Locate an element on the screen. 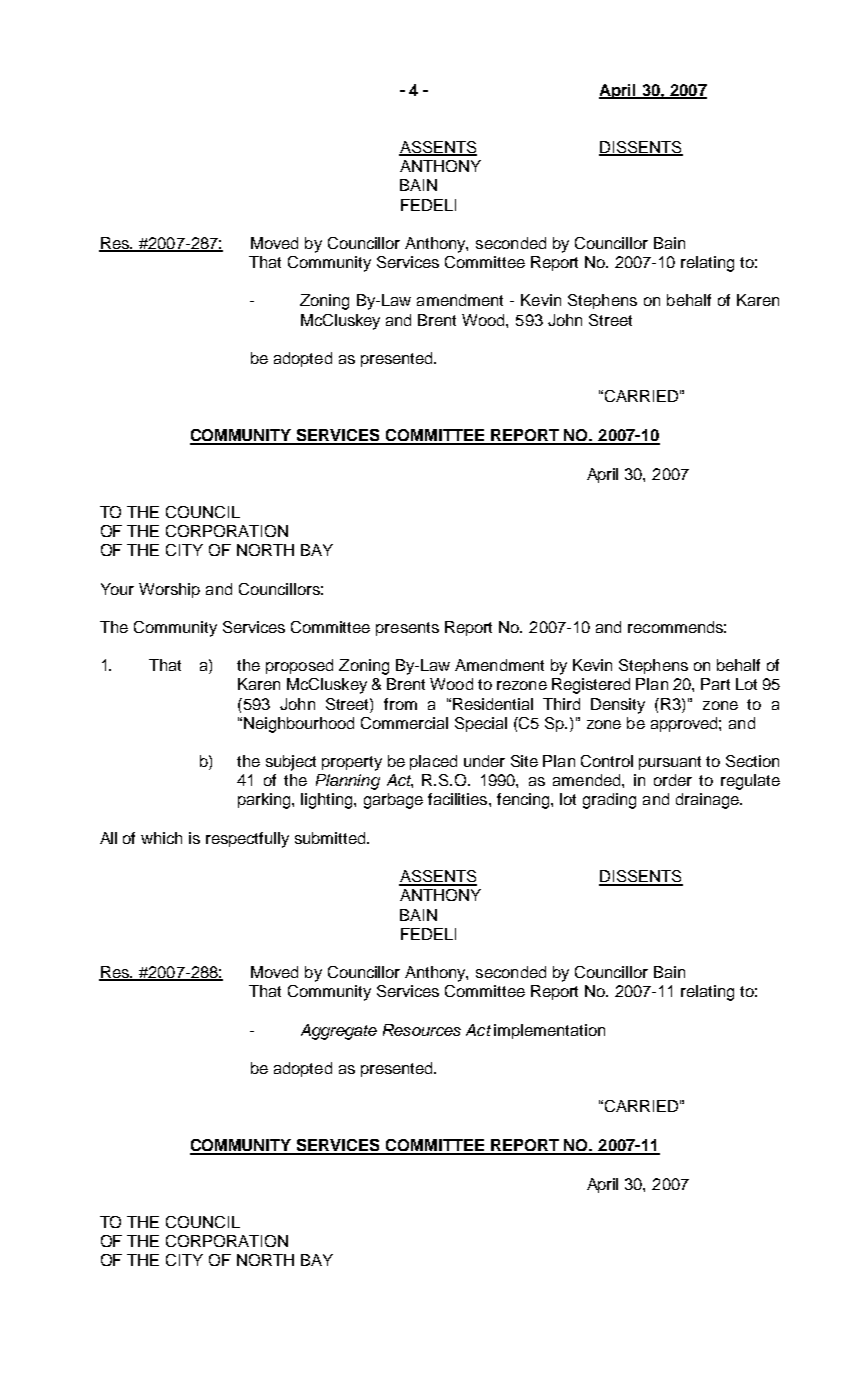 This screenshot has width=849, height=1400. drainage is located at coordinates (708, 801).
